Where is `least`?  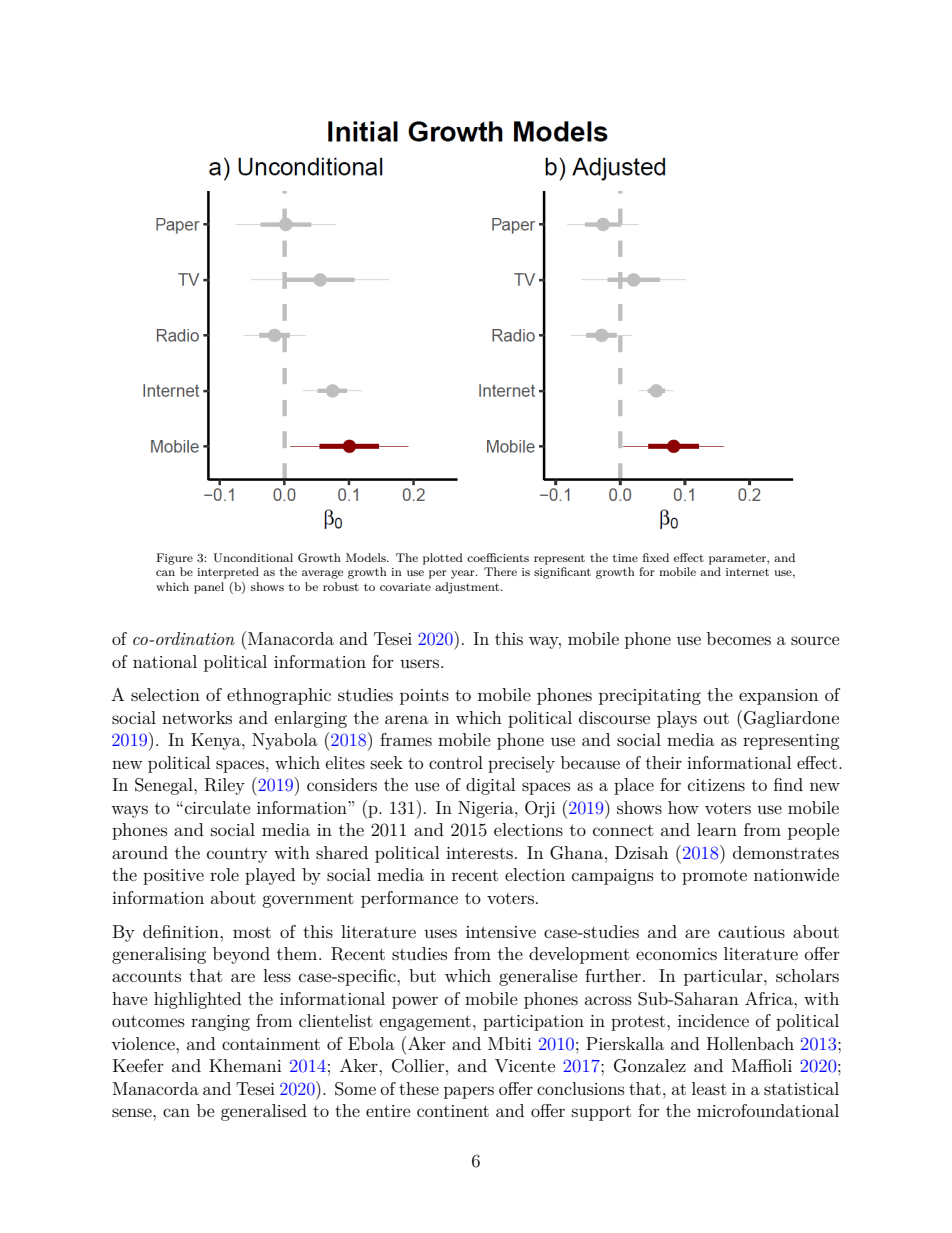
least is located at coordinates (709, 1088).
